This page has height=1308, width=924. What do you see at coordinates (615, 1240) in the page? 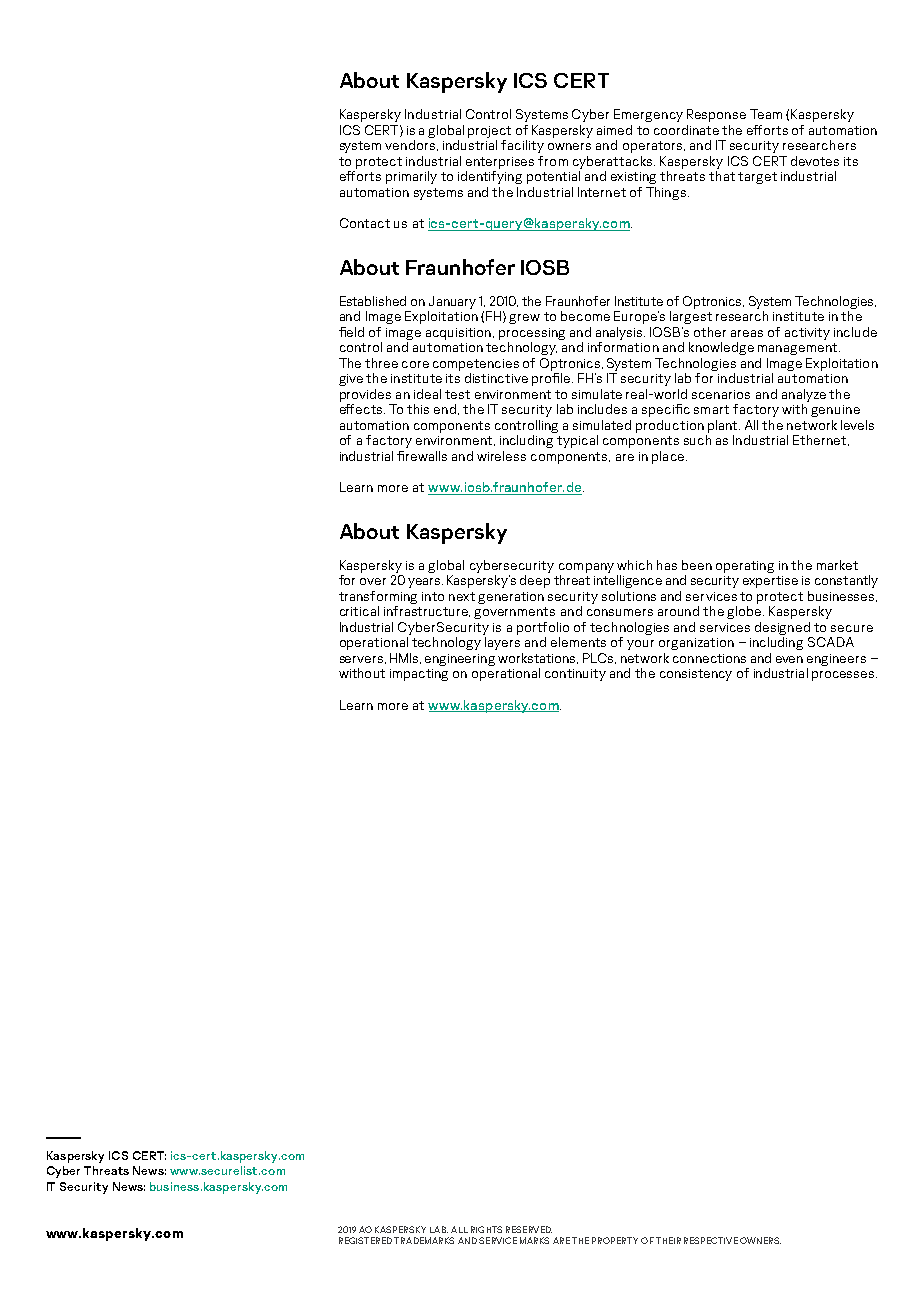
I see `PROPERTY` at bounding box center [615, 1240].
